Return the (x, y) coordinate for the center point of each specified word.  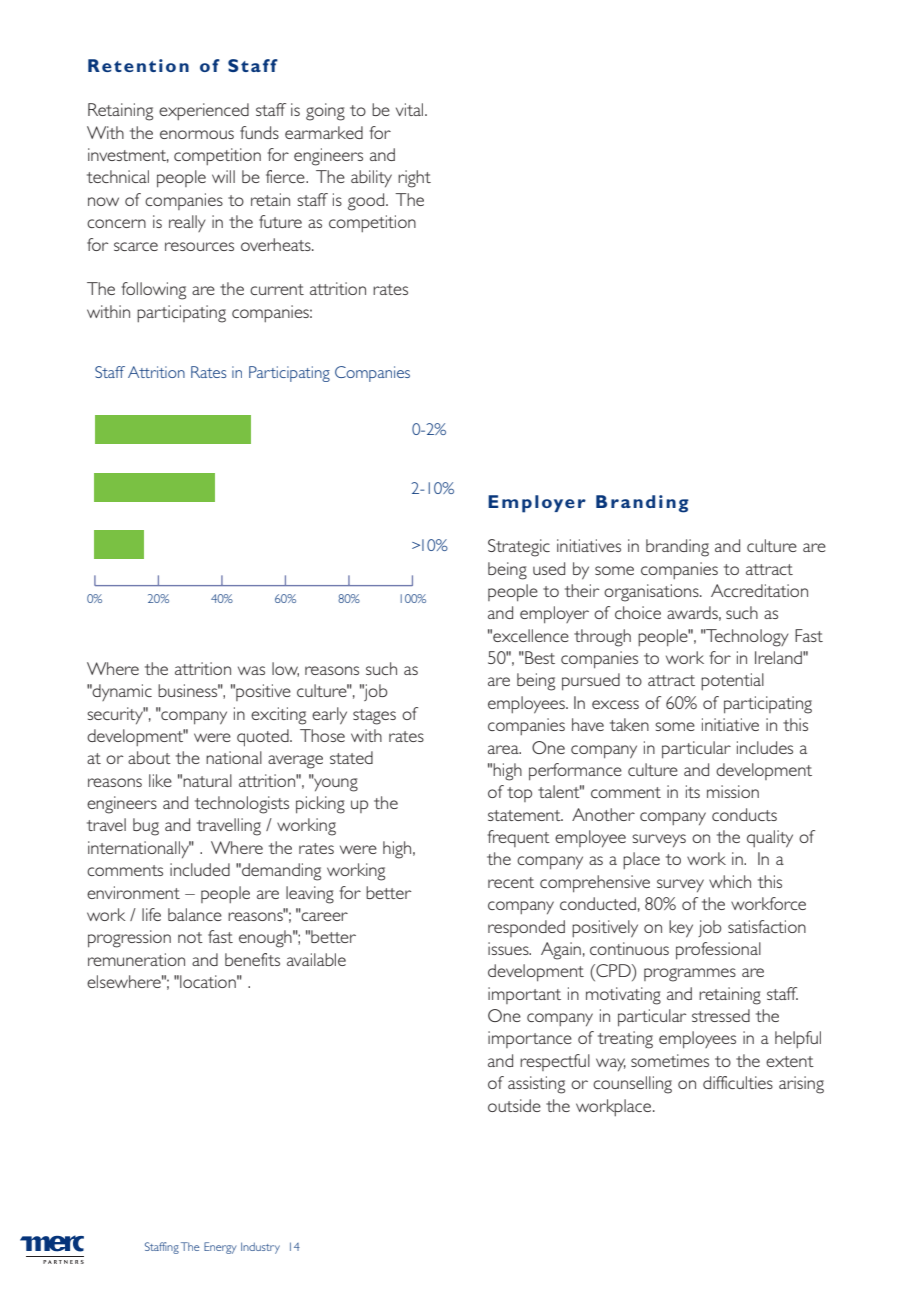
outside (514, 1105)
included (200, 869)
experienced (204, 111)
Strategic (519, 548)
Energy (220, 1248)
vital (411, 109)
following (154, 291)
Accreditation (759, 590)
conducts (744, 814)
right (414, 179)
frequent (519, 838)
